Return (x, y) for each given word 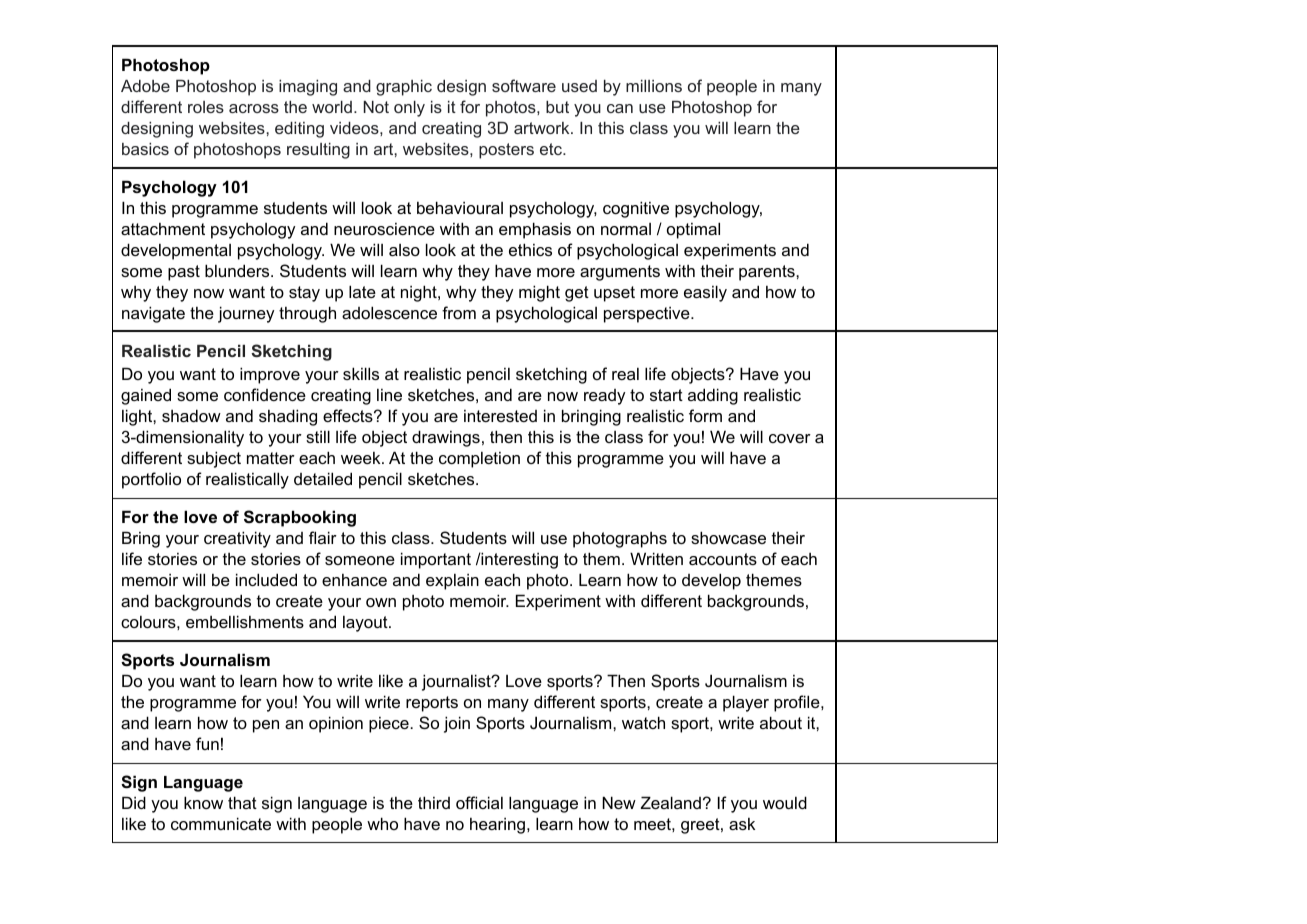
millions (654, 86)
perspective (648, 315)
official (479, 802)
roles (206, 107)
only (409, 109)
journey (246, 314)
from (459, 312)
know (203, 802)
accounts (723, 559)
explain (452, 582)
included (266, 579)
